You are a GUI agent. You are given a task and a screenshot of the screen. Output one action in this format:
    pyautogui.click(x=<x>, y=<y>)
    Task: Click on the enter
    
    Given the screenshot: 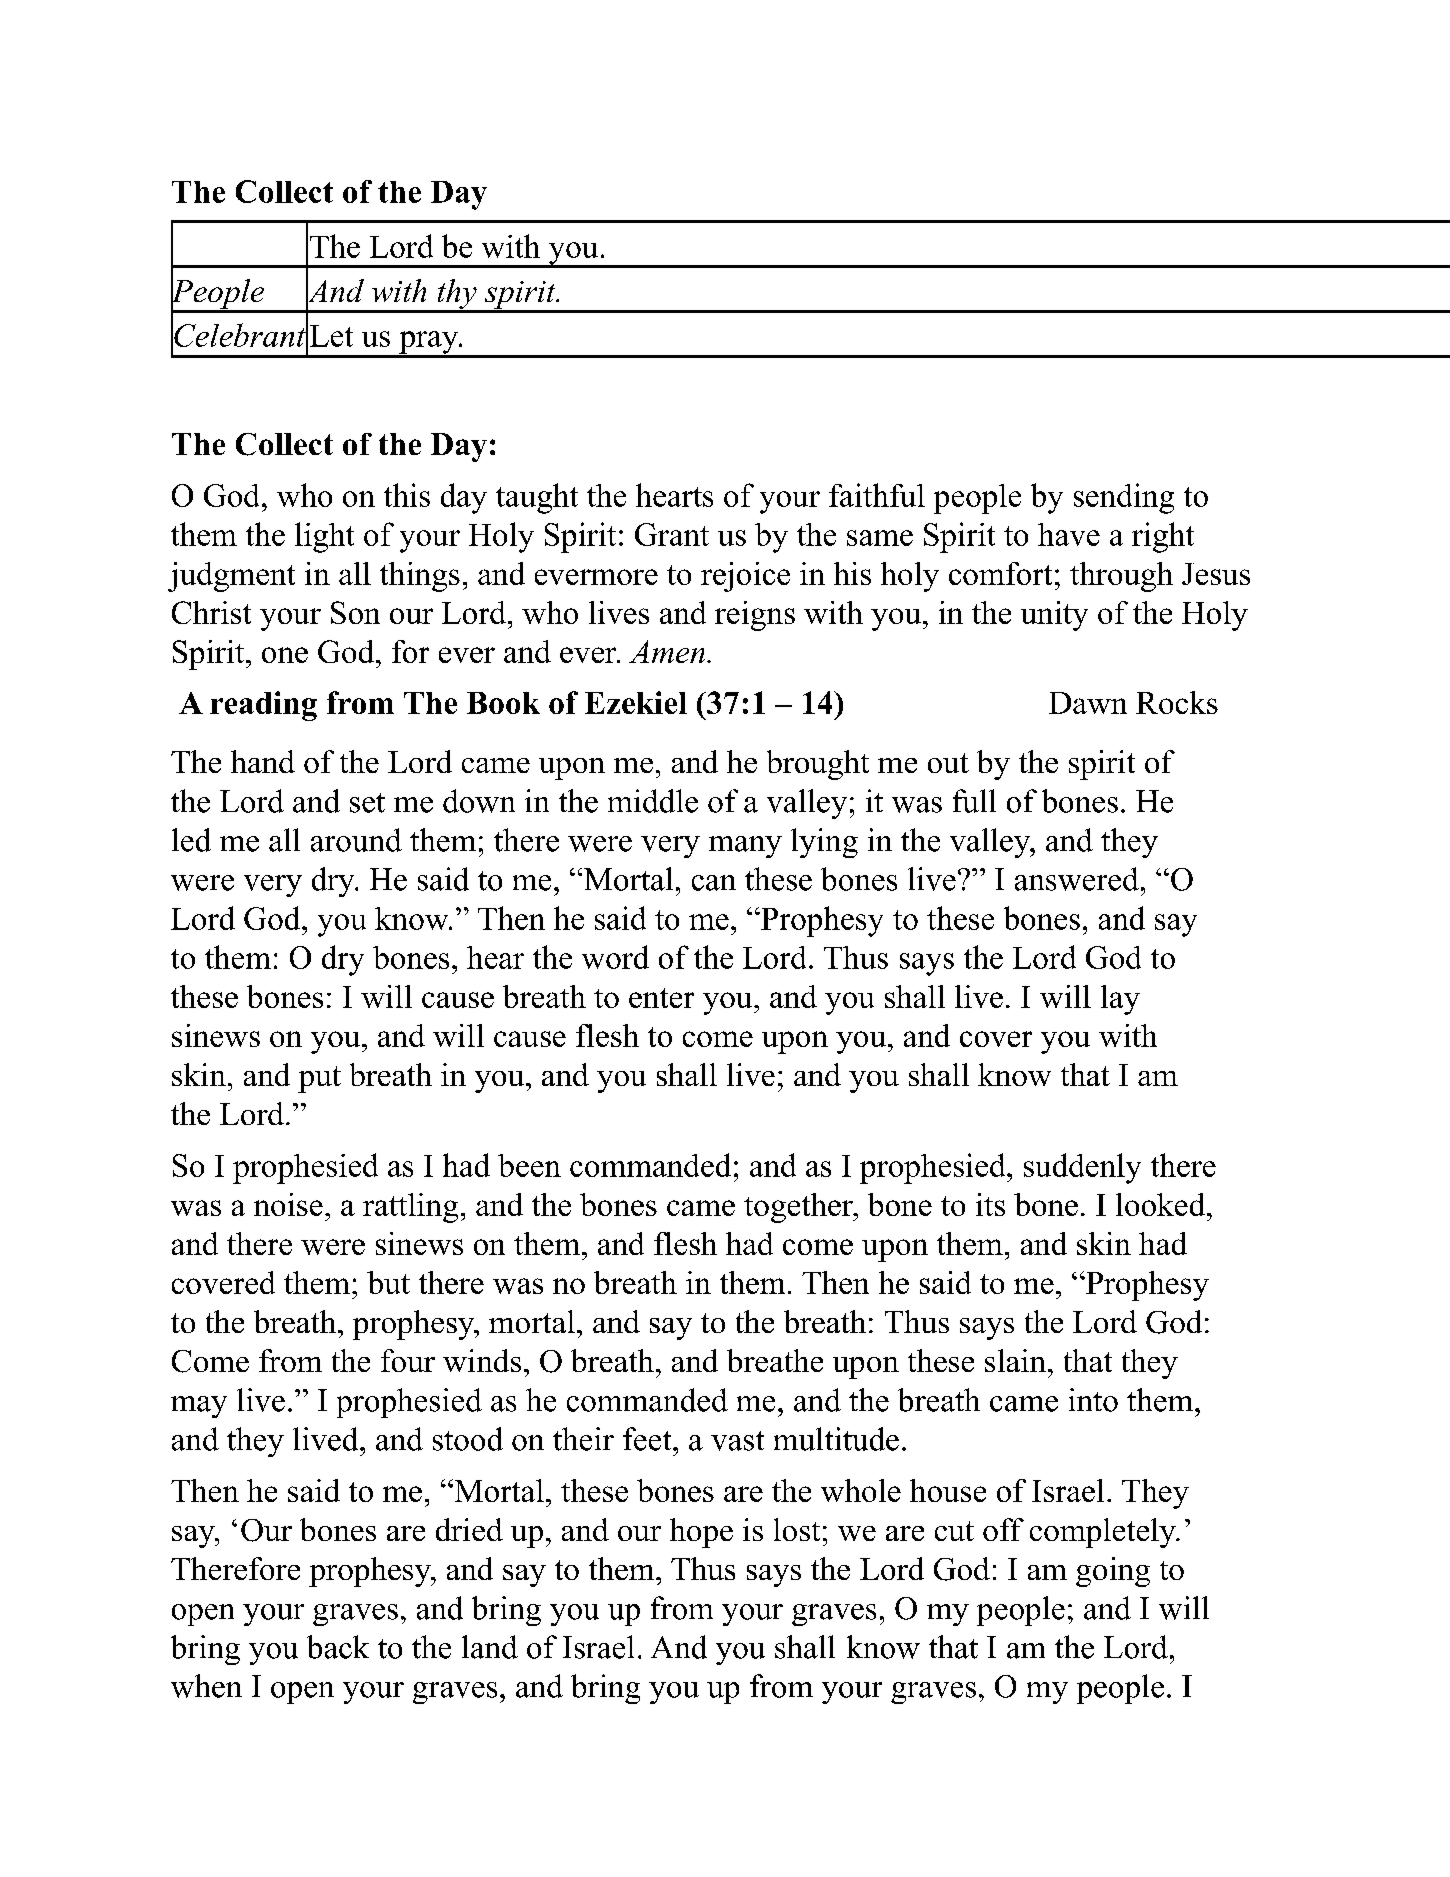 What is the action you would take?
    pyautogui.click(x=661, y=998)
